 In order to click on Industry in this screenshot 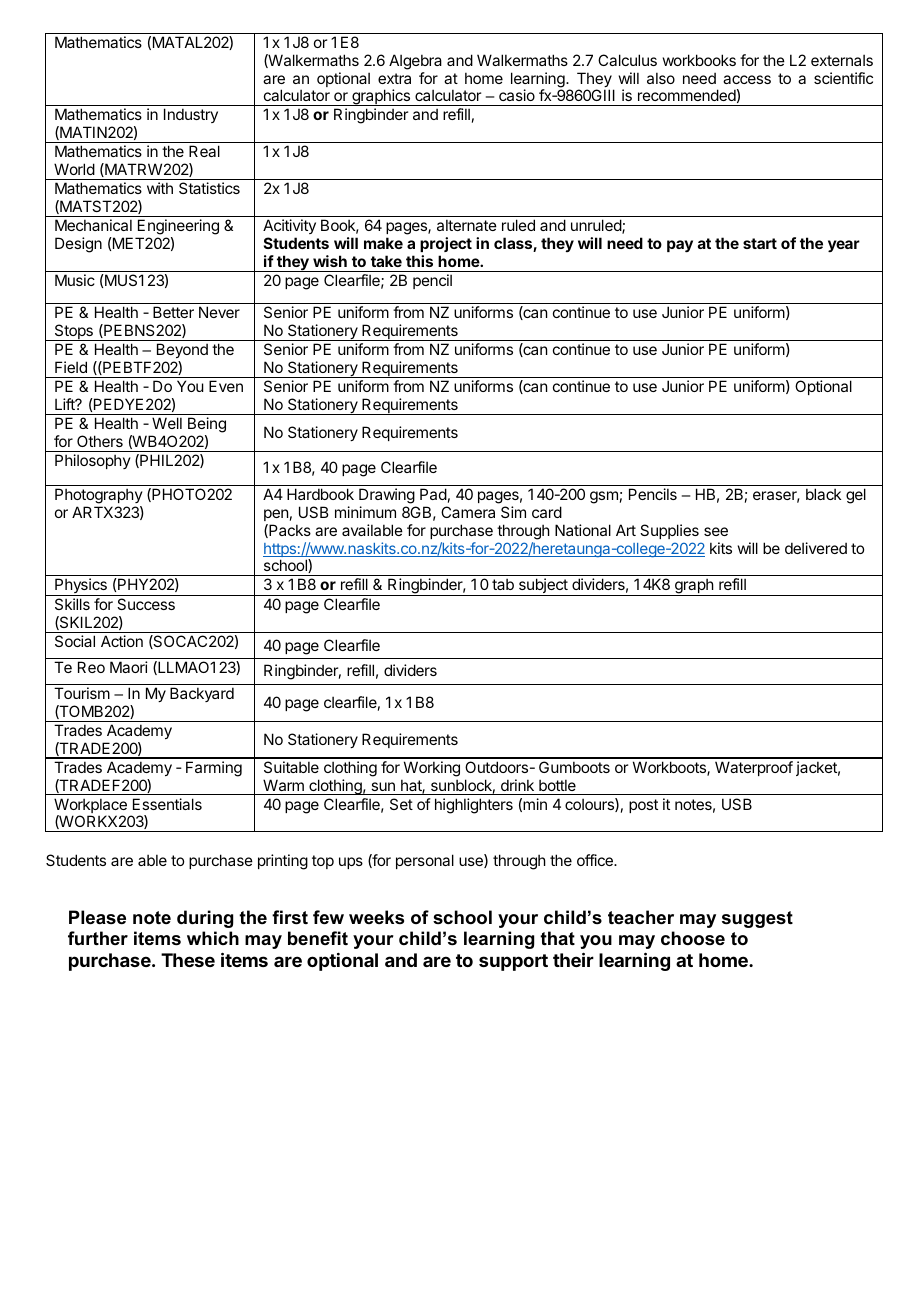, I will do `click(191, 115)`.
